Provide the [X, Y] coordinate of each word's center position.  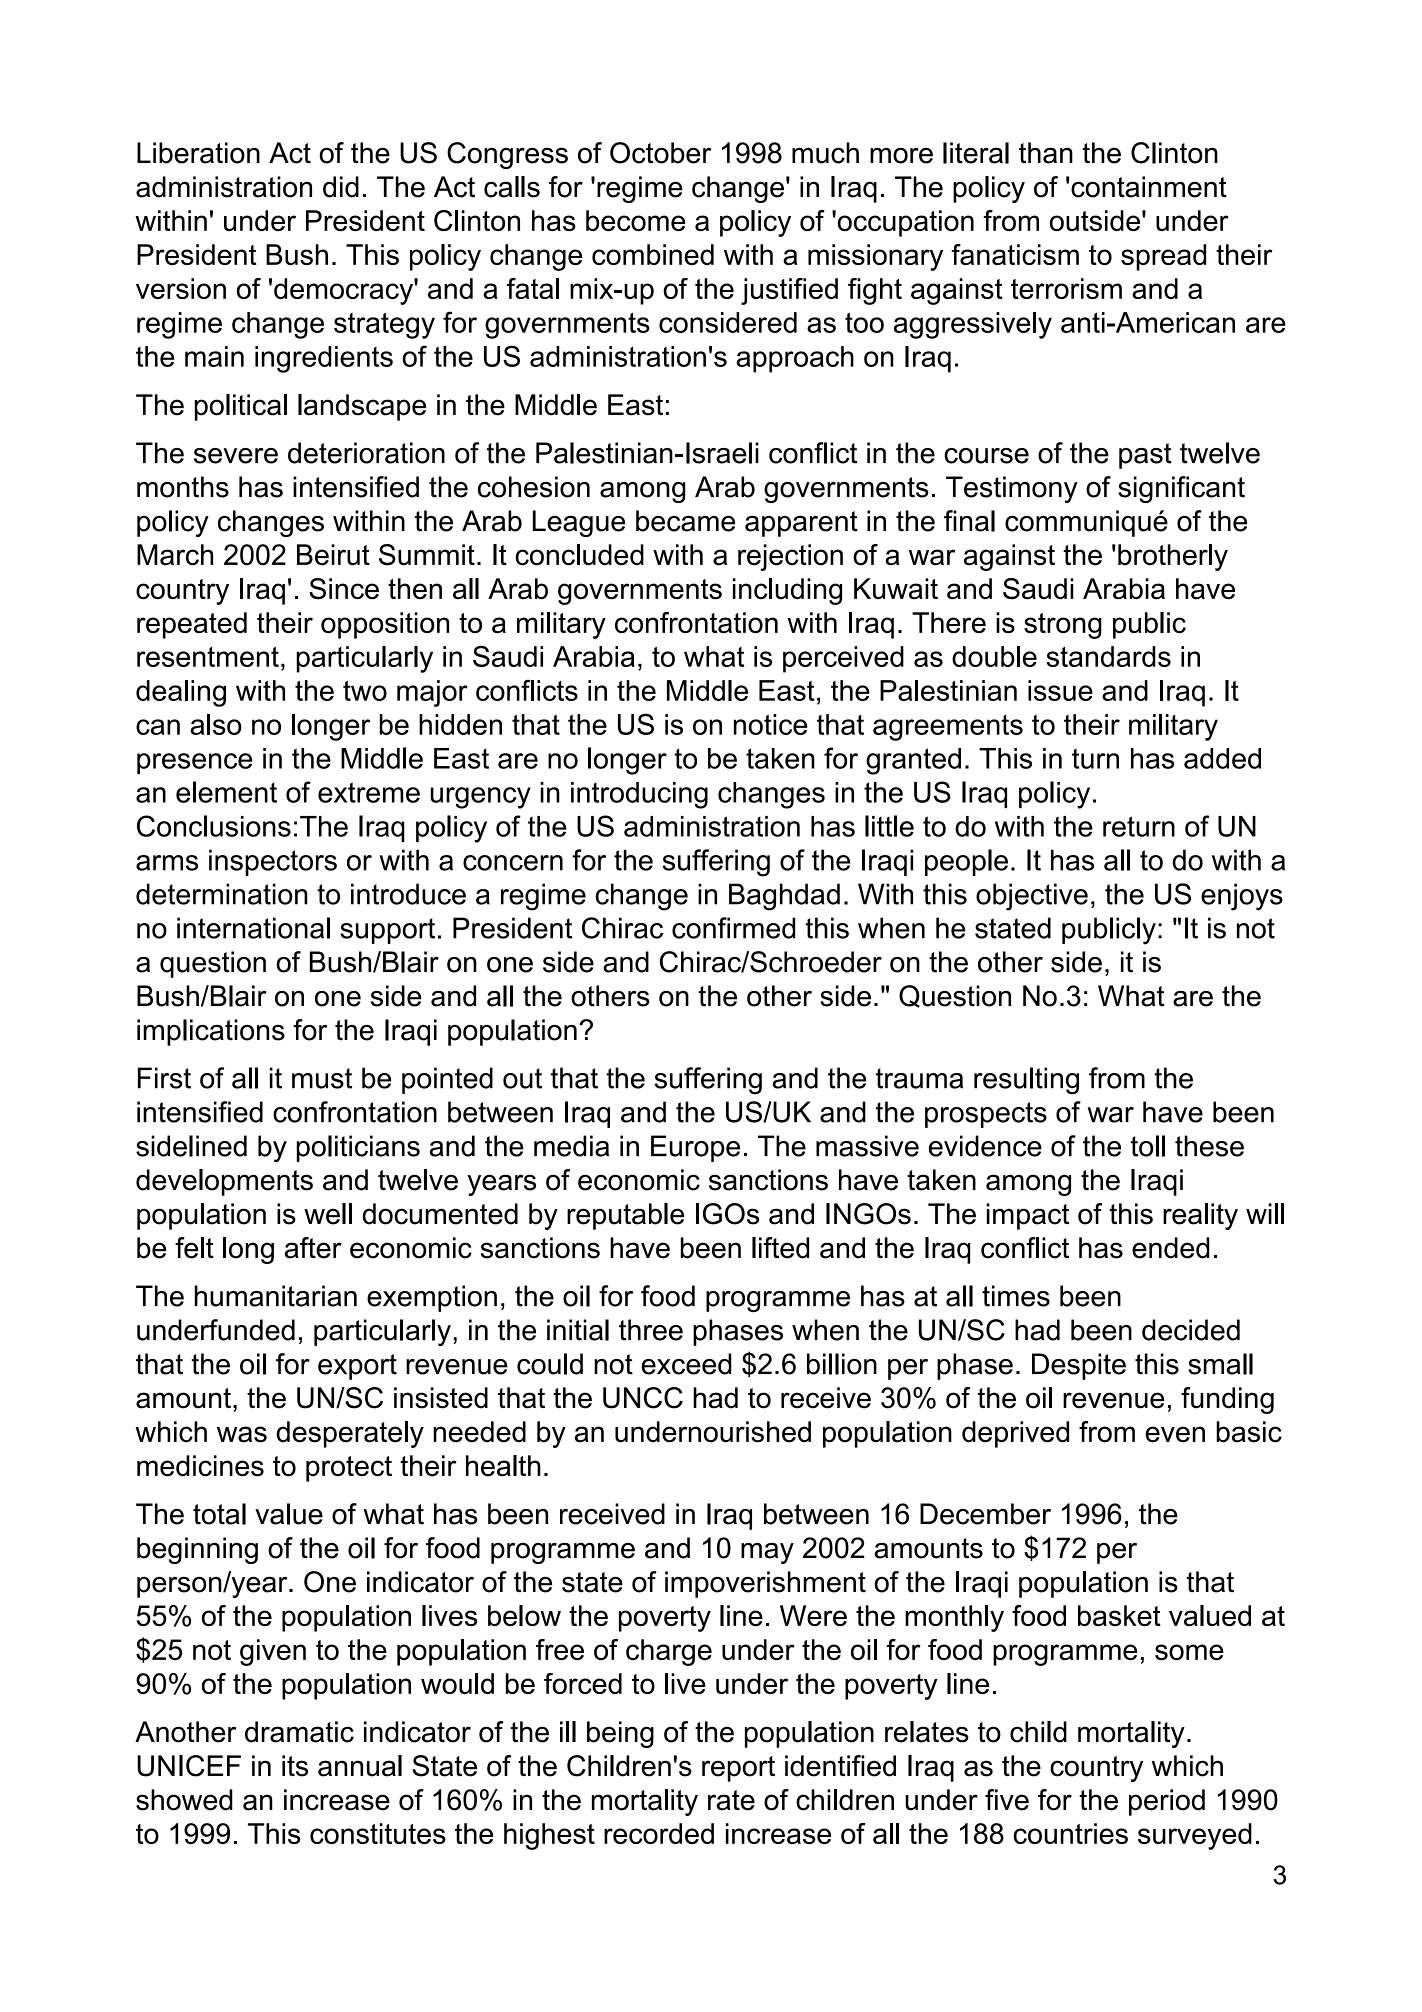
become [635, 220]
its [295, 1766]
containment [1149, 187]
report [738, 1769]
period [1167, 1802]
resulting [1026, 1081]
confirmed [733, 928]
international [253, 928]
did [341, 187]
